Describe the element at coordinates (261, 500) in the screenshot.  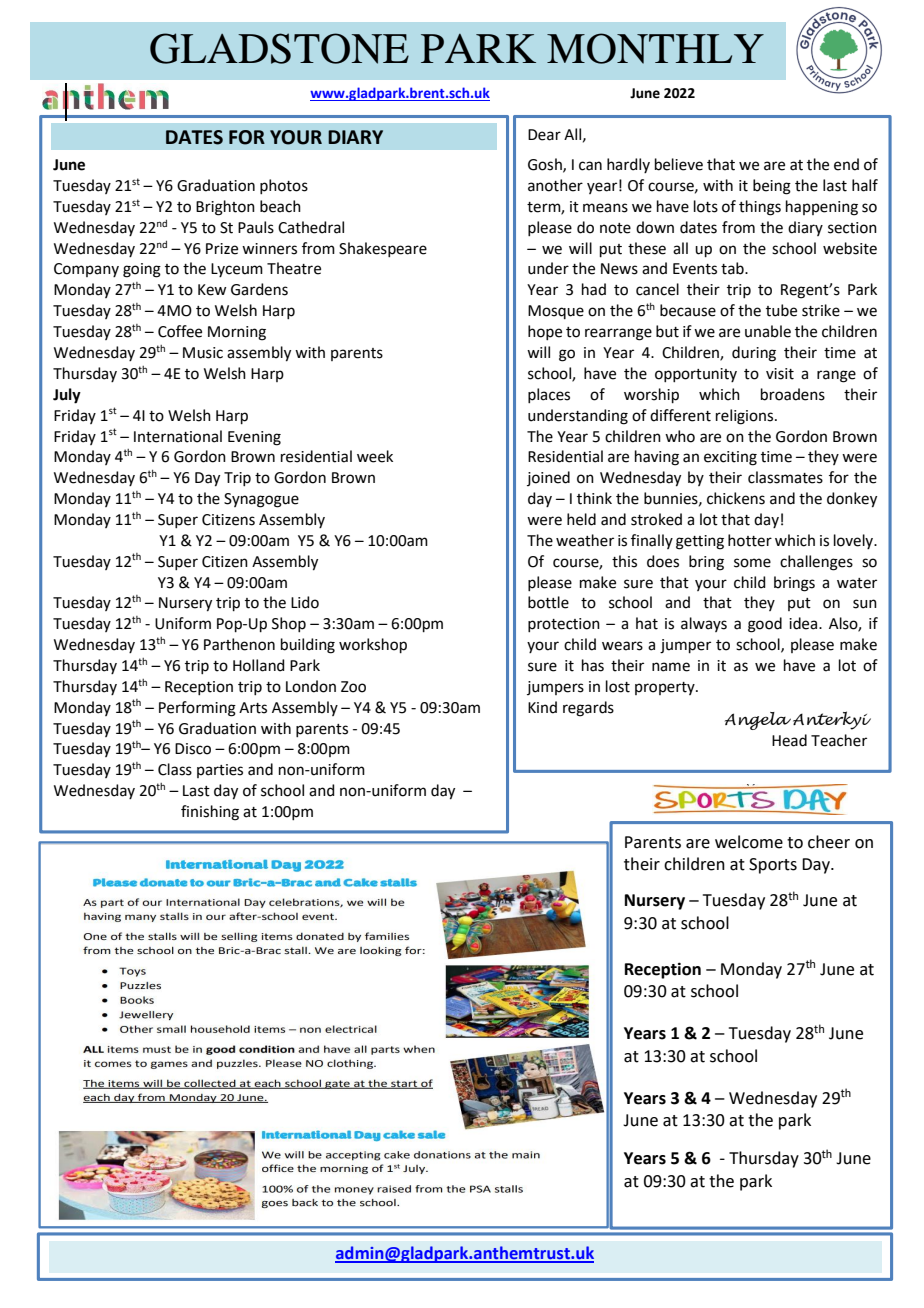
I see `Synagogue` at that location.
